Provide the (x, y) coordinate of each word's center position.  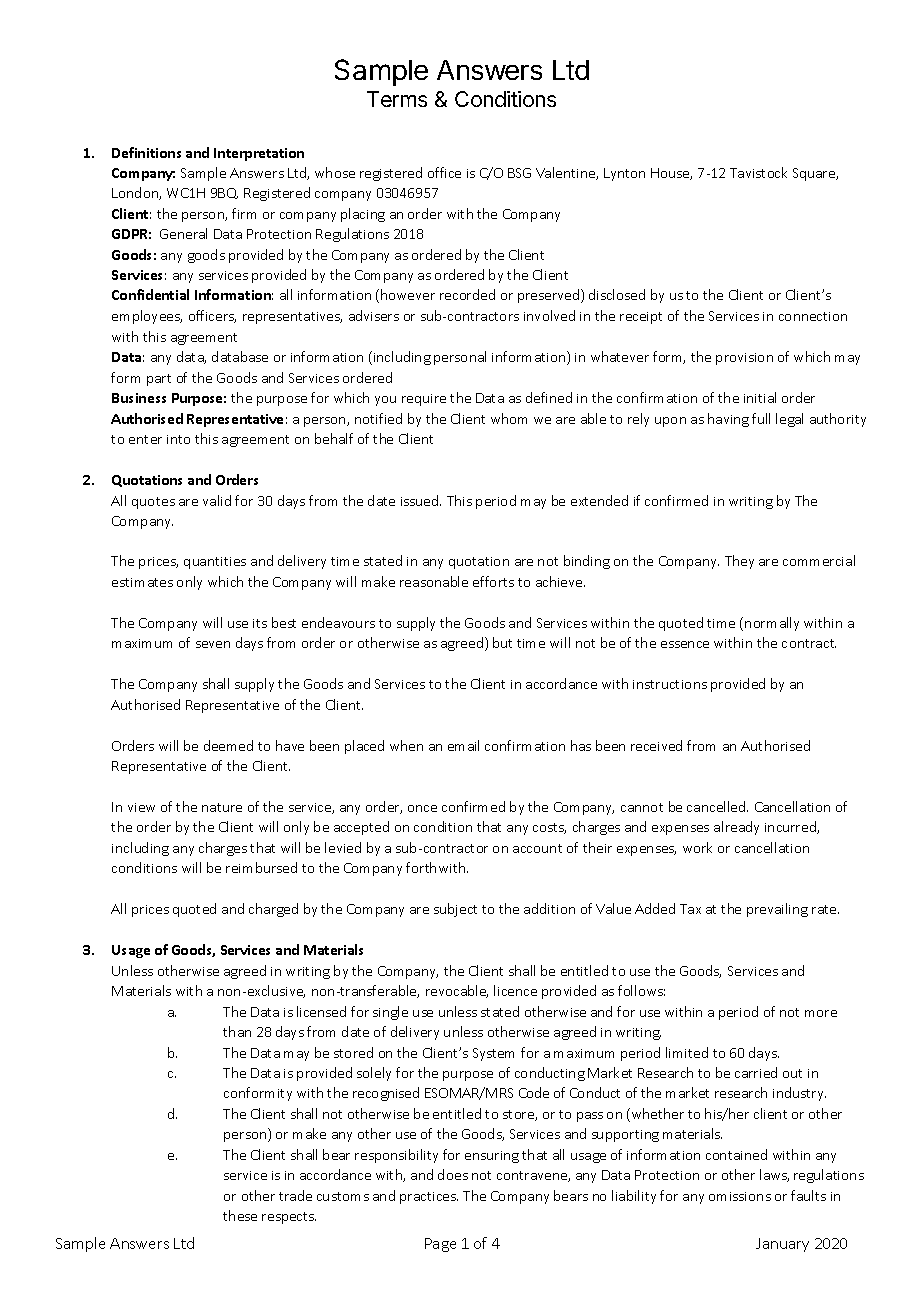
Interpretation (259, 154)
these (240, 1215)
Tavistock (758, 172)
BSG (519, 173)
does (453, 1174)
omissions (740, 1196)
